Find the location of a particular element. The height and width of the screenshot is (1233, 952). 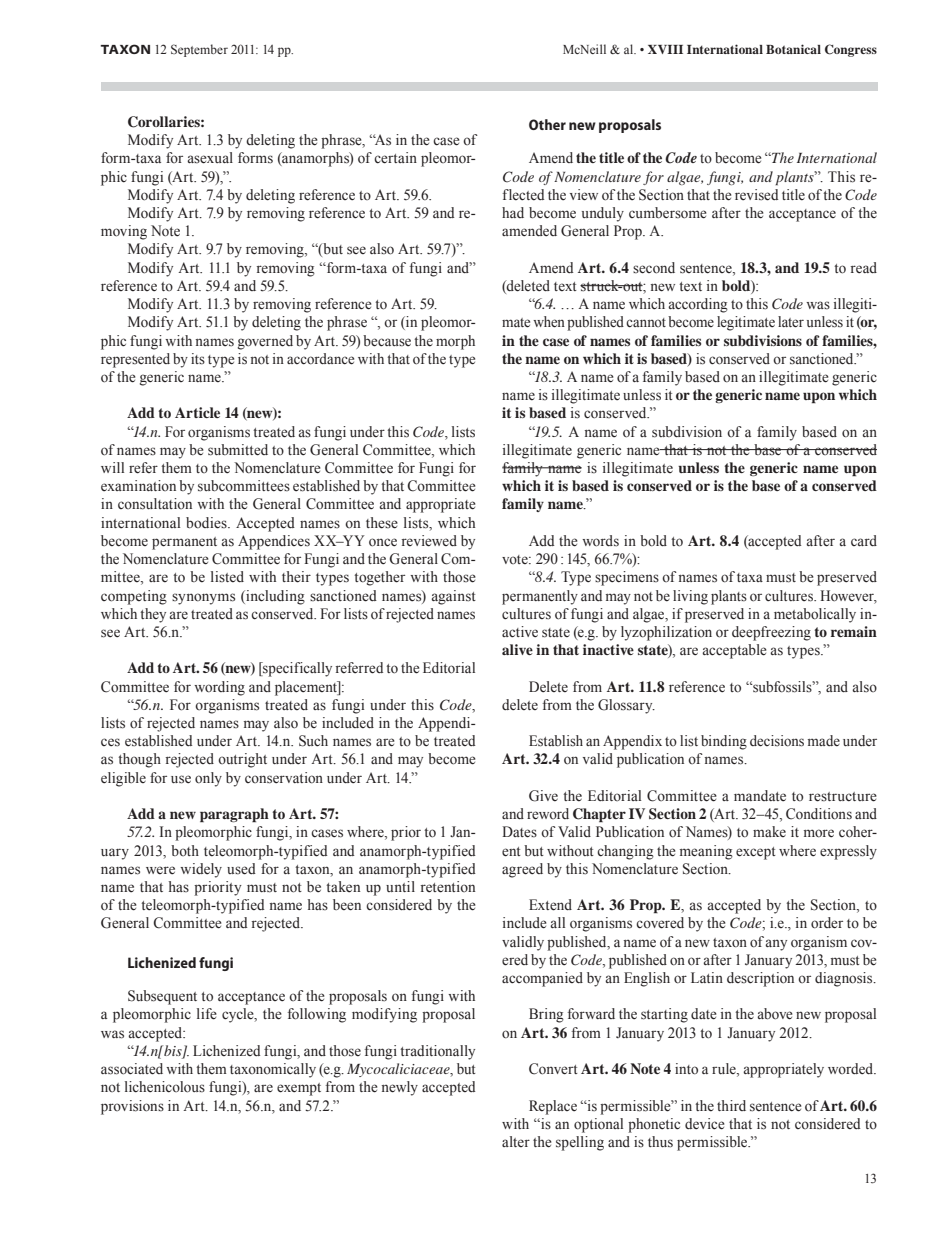

Other is located at coordinates (547, 124).
